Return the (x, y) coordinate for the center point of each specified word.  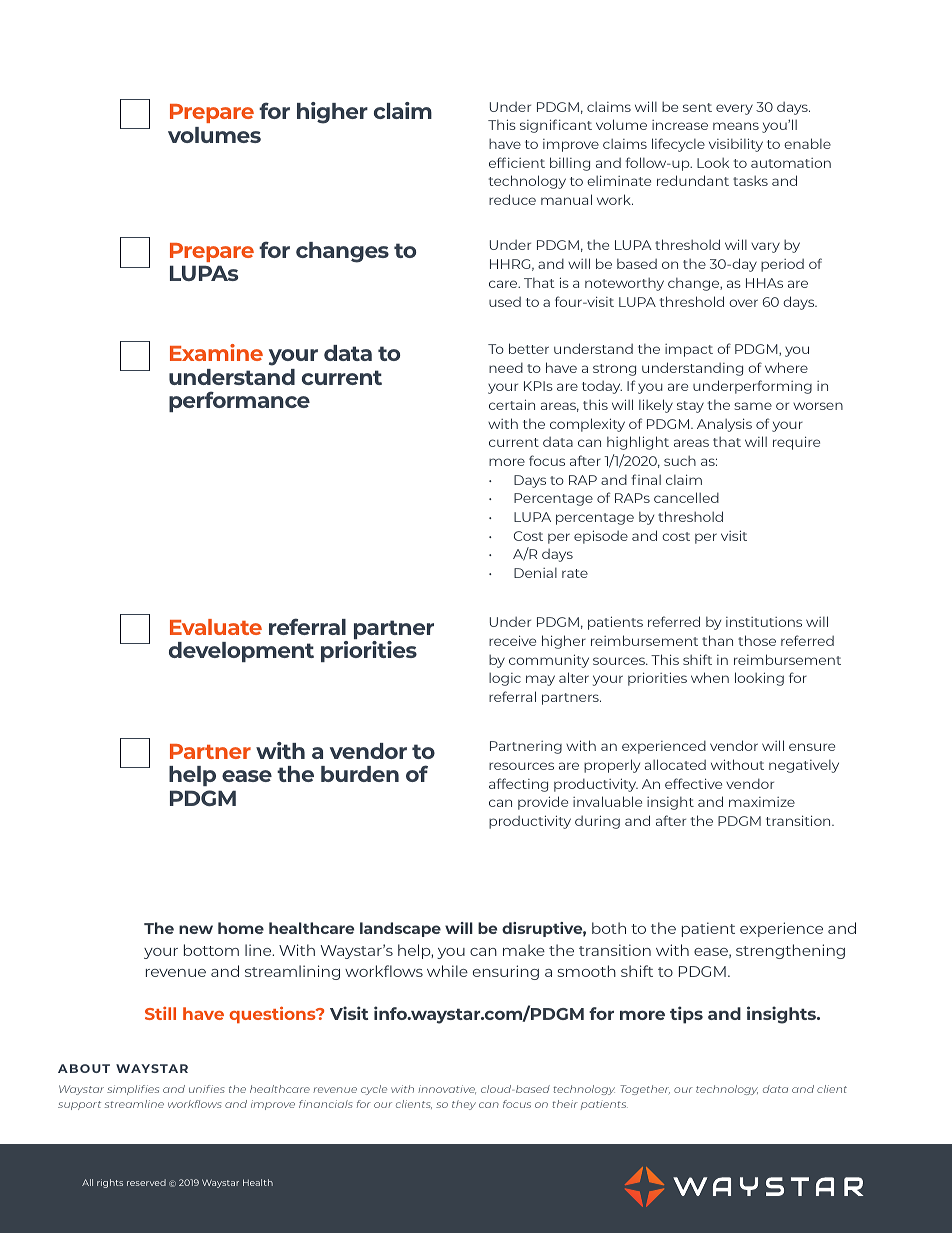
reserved (146, 1182)
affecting (518, 785)
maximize (762, 802)
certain (512, 404)
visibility (736, 145)
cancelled (686, 497)
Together (645, 1090)
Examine (216, 352)
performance (239, 401)
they (464, 1105)
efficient (517, 162)
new (196, 929)
